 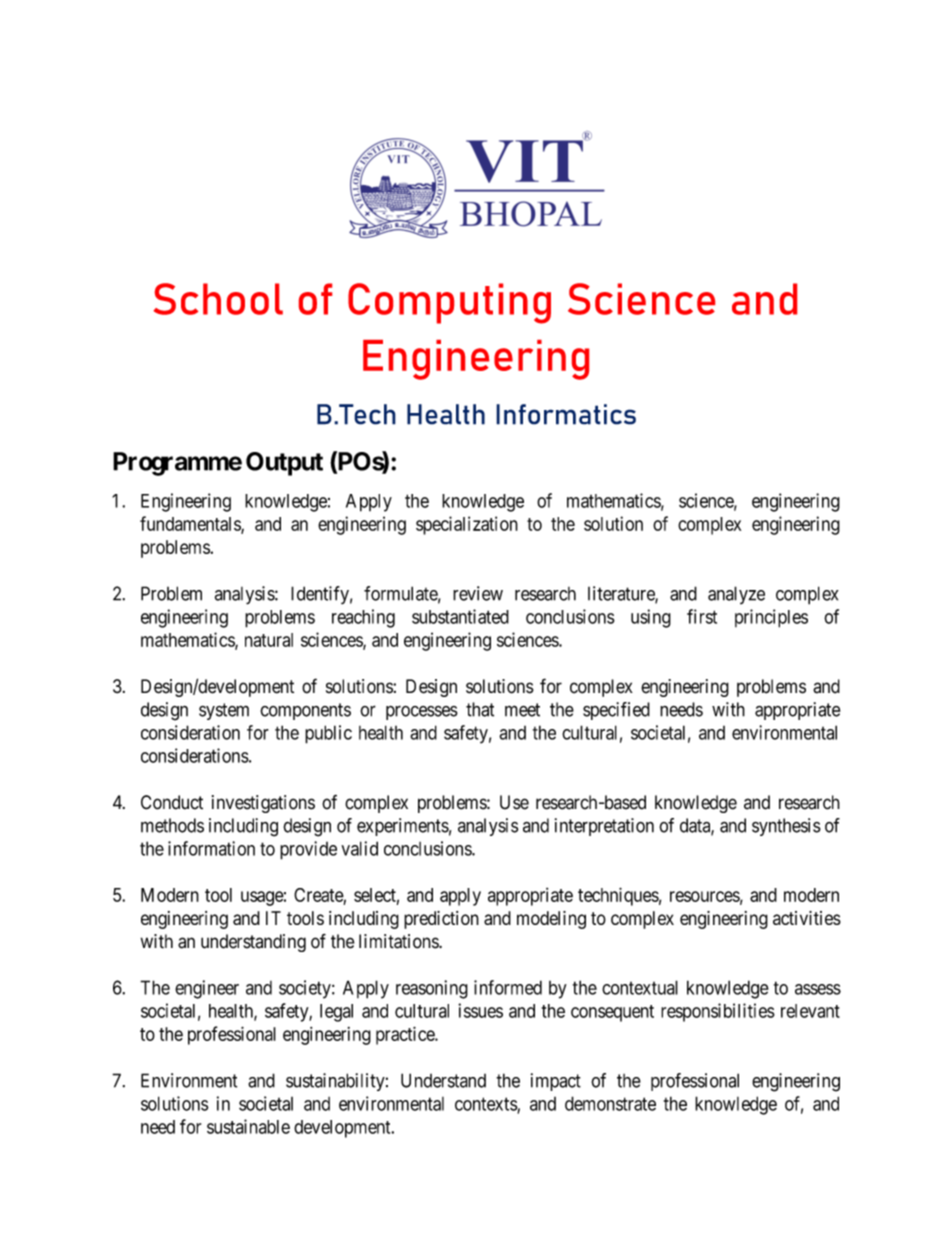 What do you see at coordinates (191, 524) in the screenshot?
I see `fundamentals` at bounding box center [191, 524].
